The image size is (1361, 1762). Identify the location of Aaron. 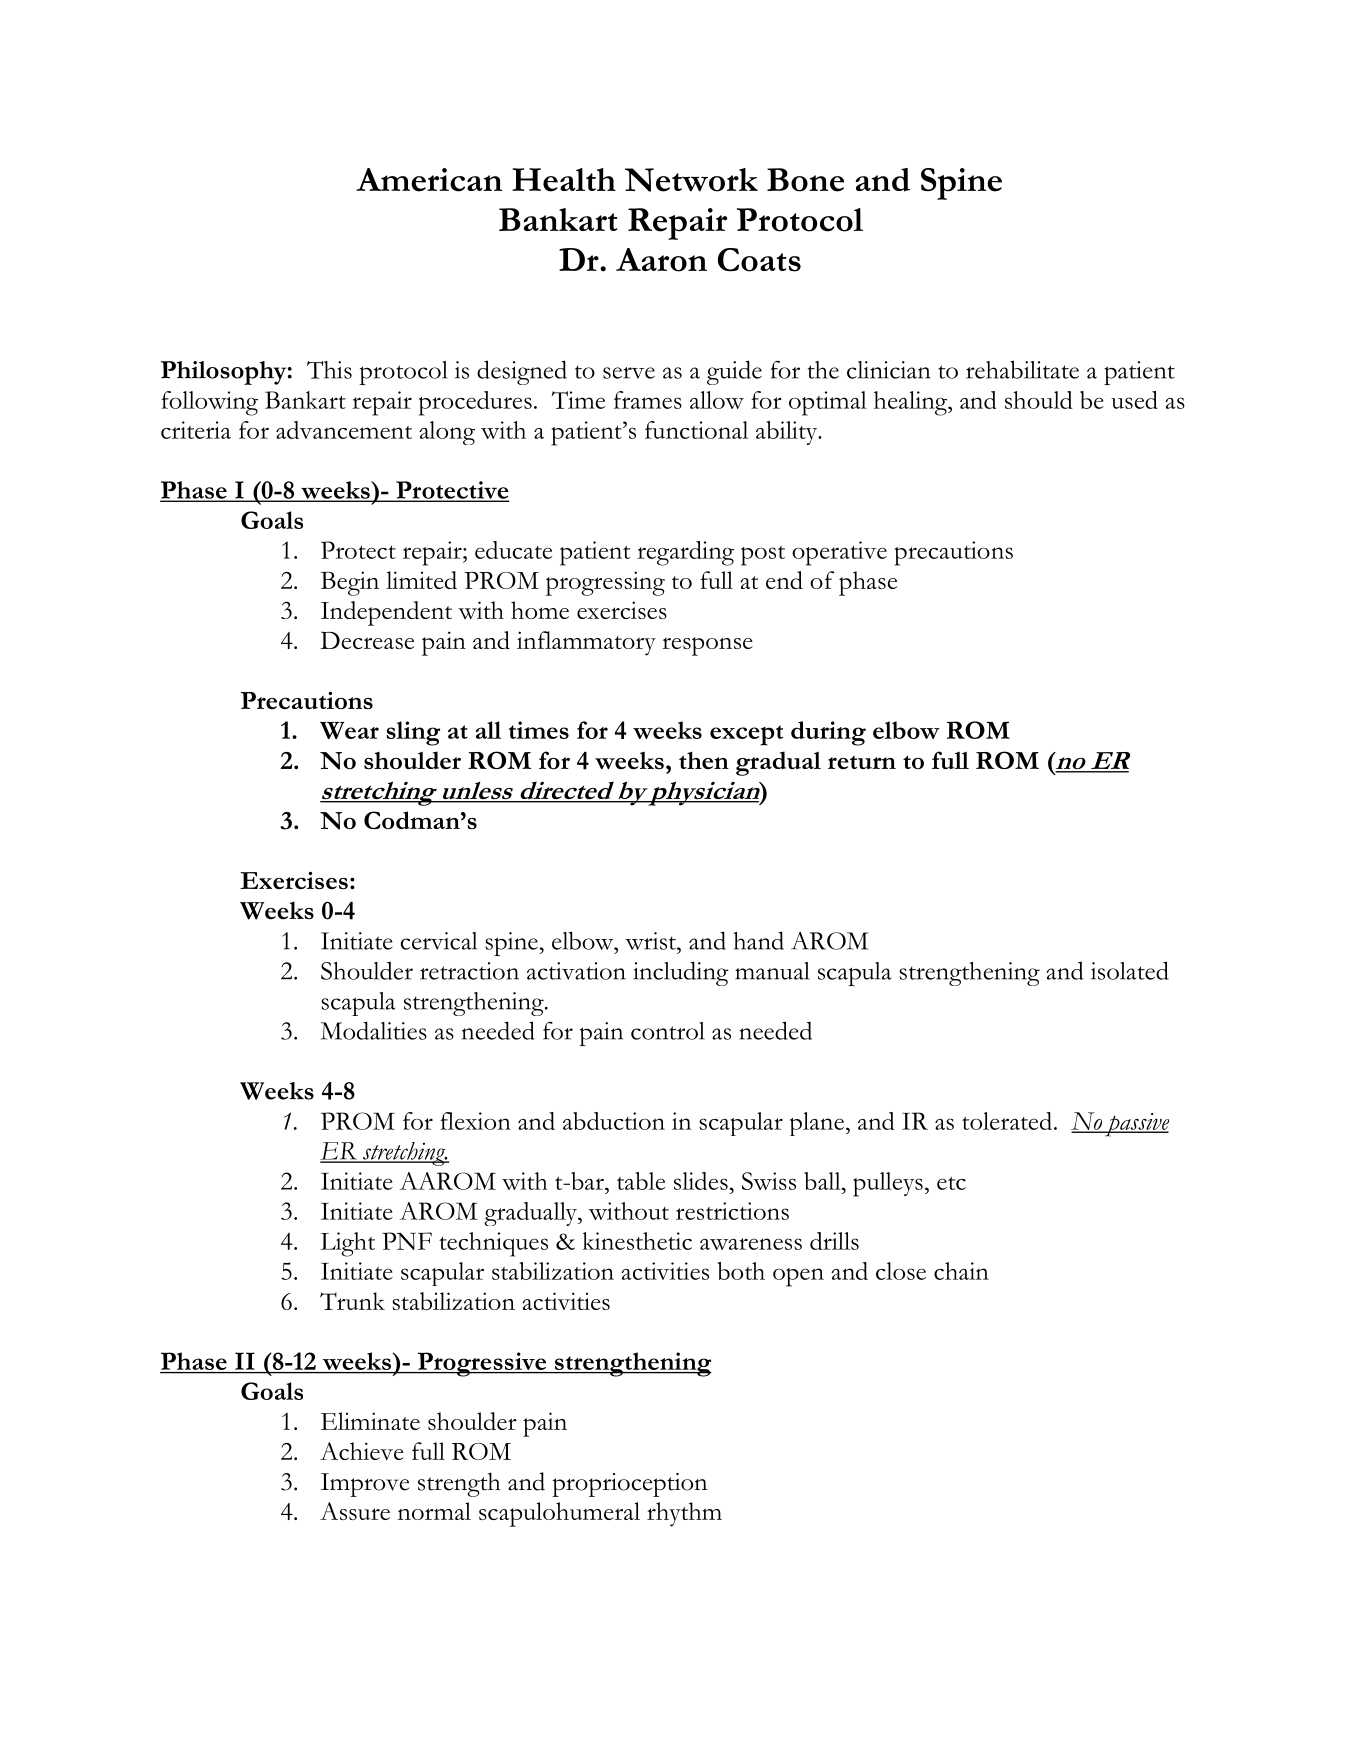
(661, 260).
